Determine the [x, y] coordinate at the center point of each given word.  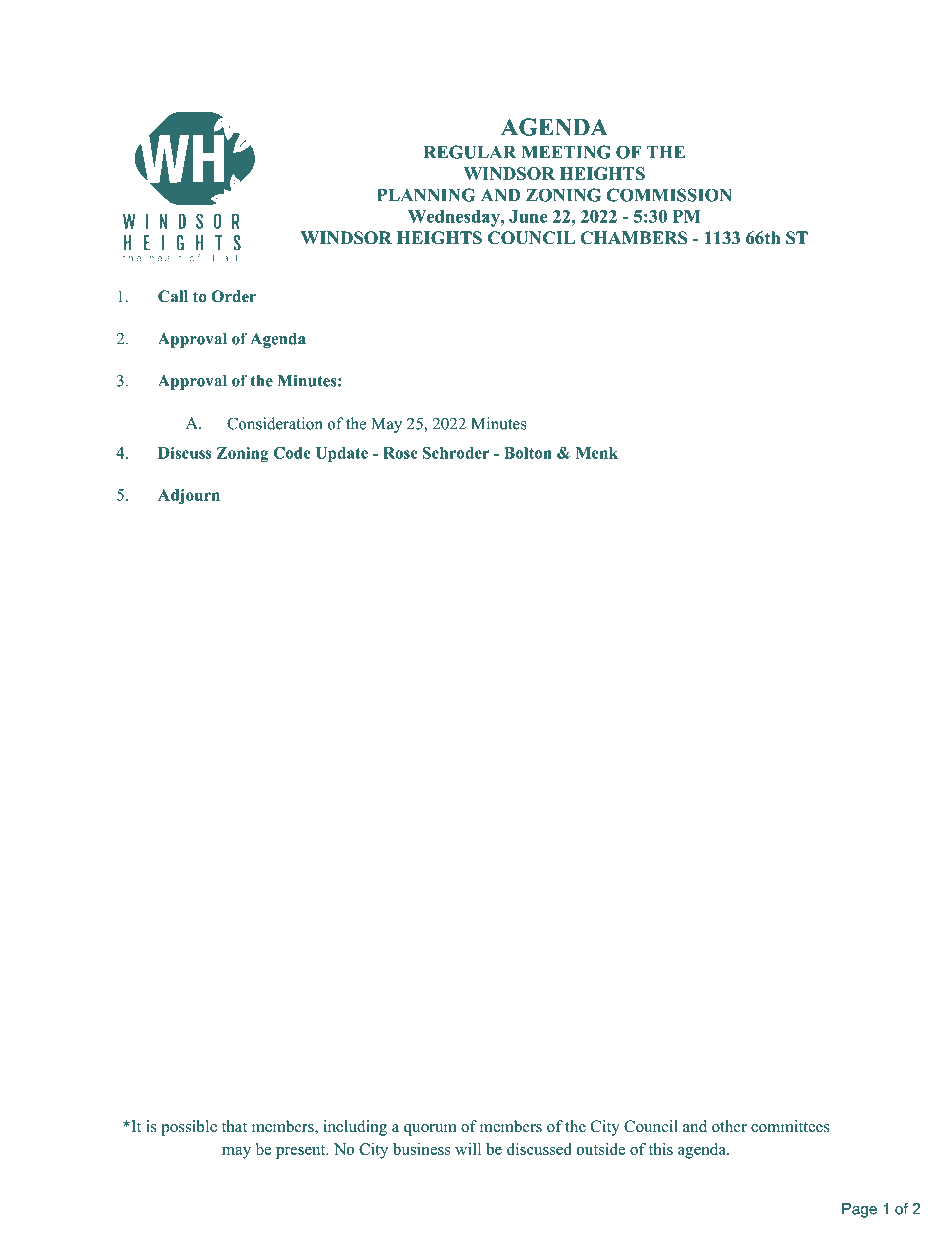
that [234, 1126]
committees [790, 1126]
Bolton [528, 453]
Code [292, 453]
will [468, 1149]
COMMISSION [669, 195]
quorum [430, 1130]
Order [234, 296]
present [302, 1152]
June [528, 216]
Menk [597, 453]
